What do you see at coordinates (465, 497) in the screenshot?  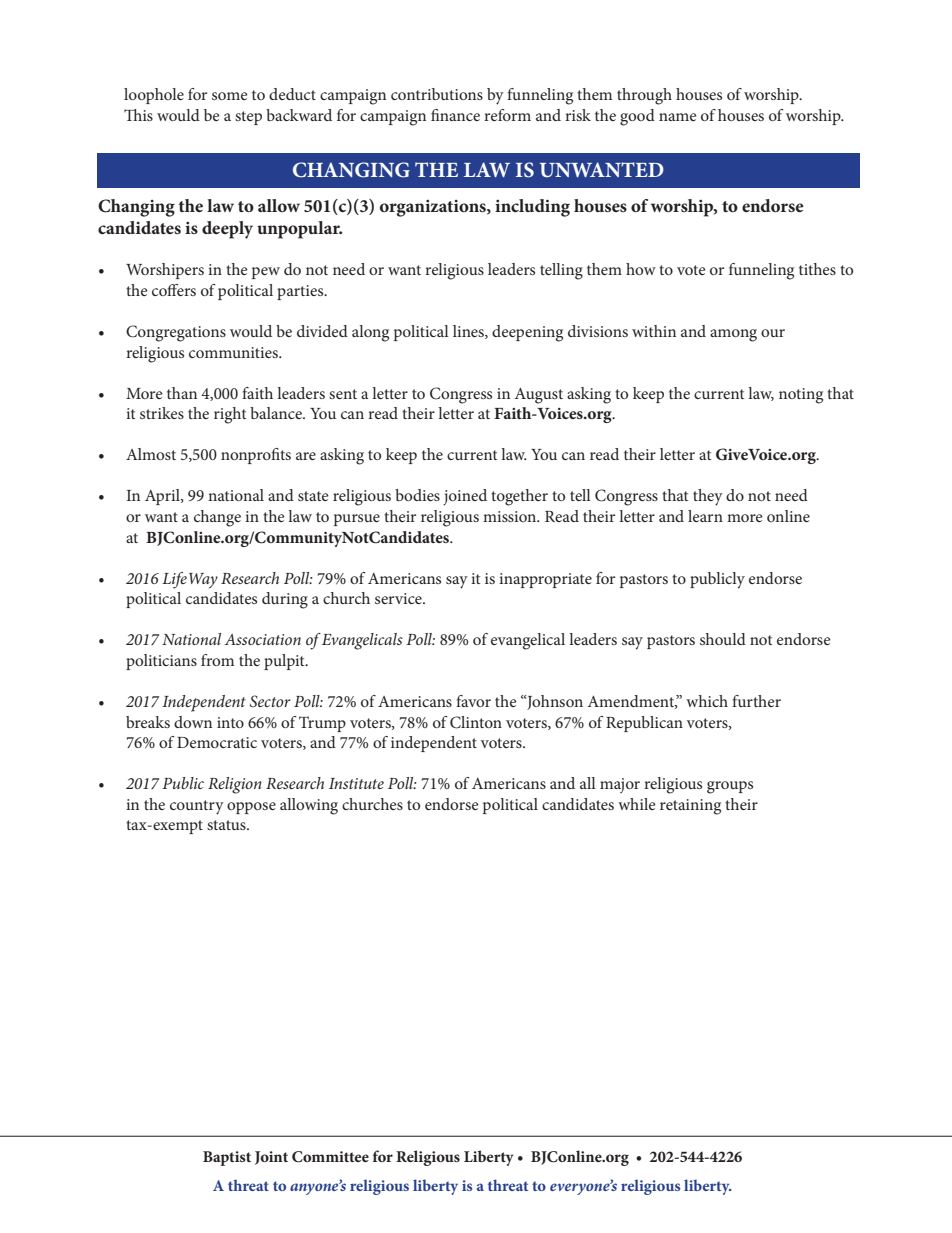 I see `joined` at bounding box center [465, 497].
